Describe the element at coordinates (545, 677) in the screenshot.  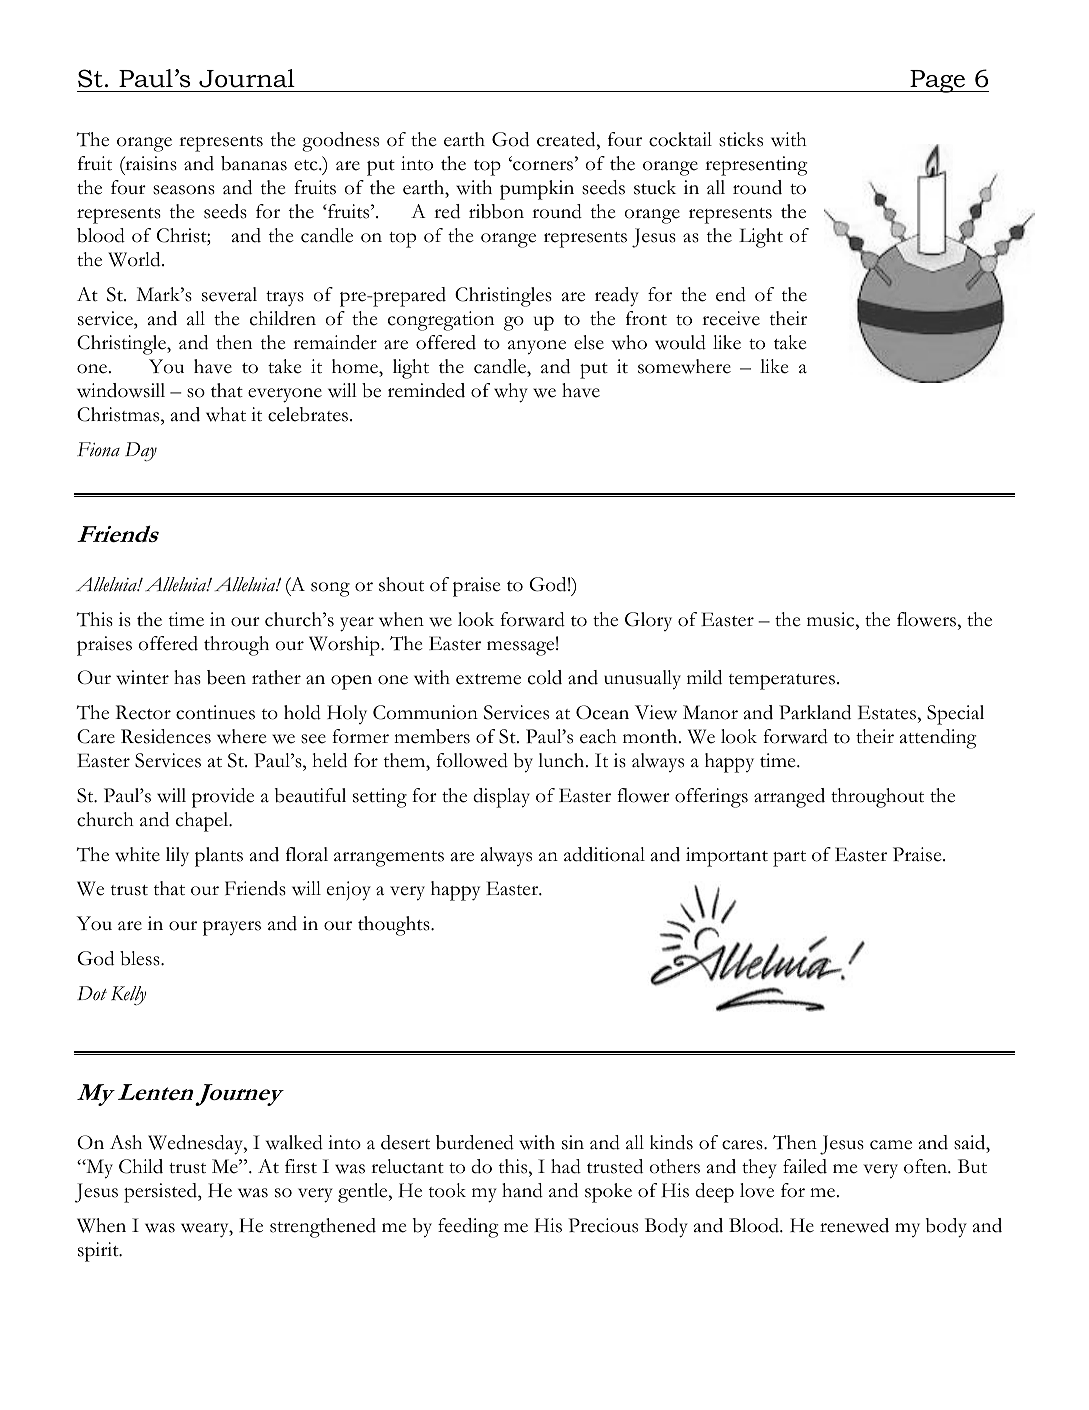
I see `cold` at that location.
